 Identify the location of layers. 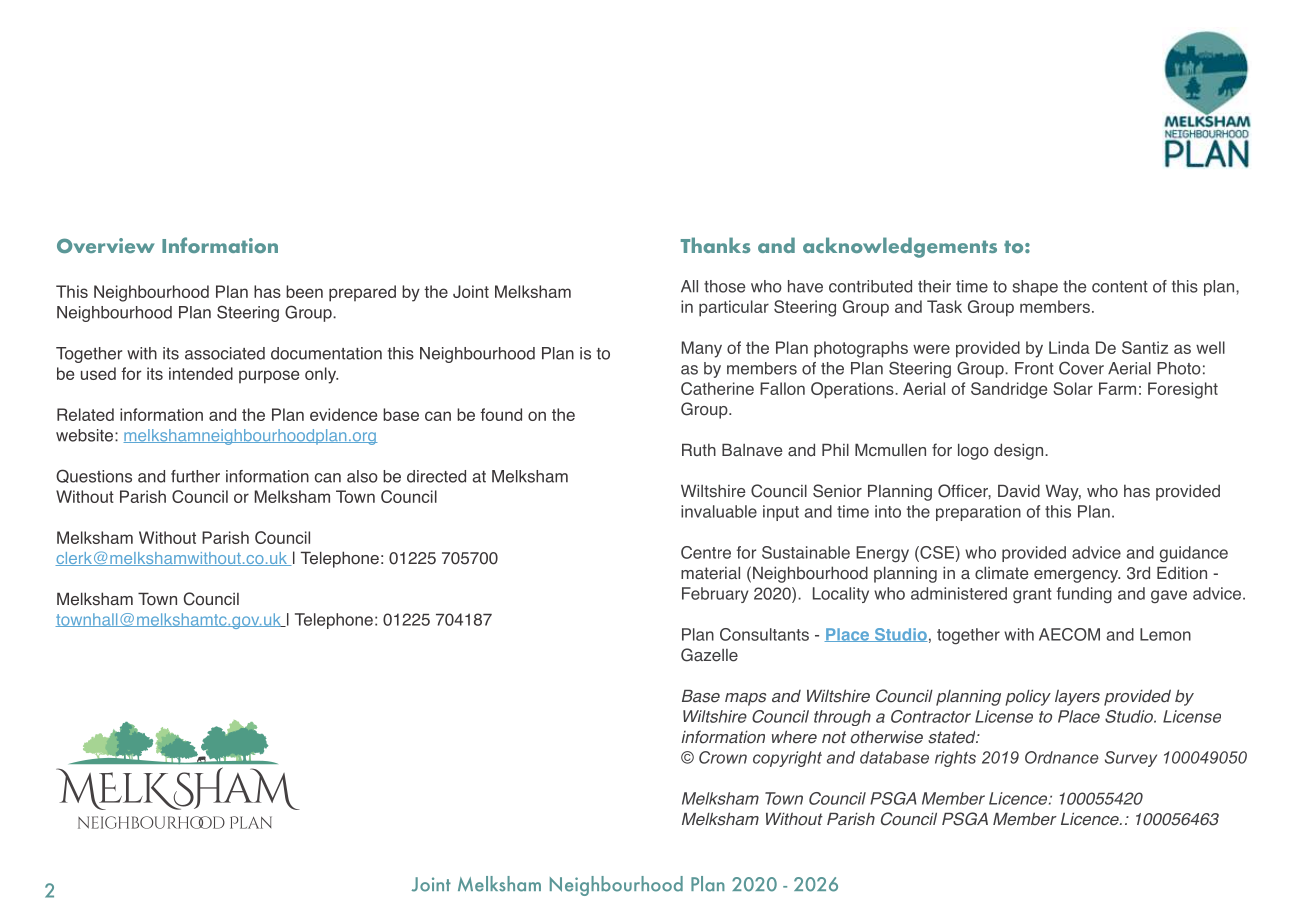
(1077, 698).
